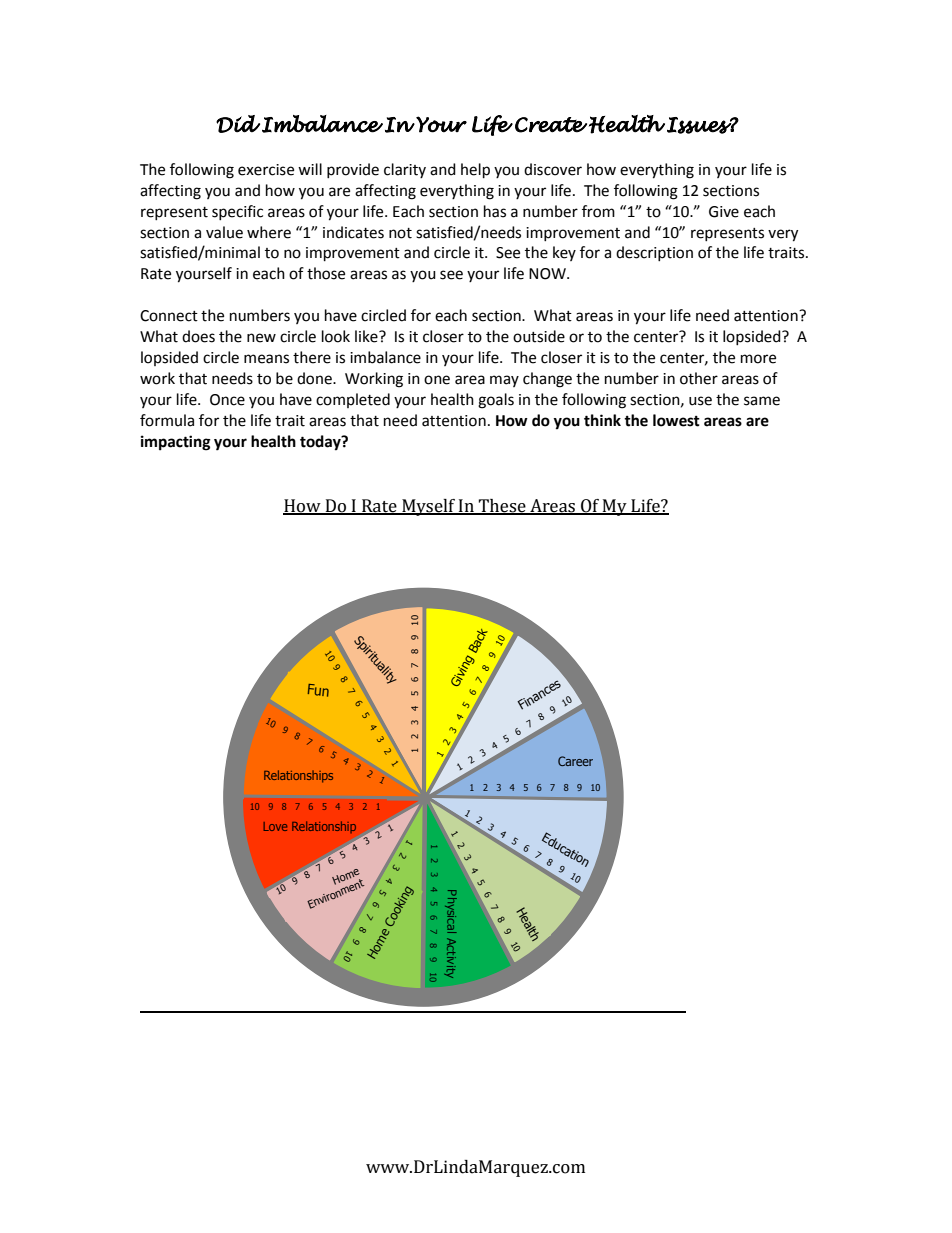  Describe the element at coordinates (602, 420) in the screenshot. I see `think` at that location.
